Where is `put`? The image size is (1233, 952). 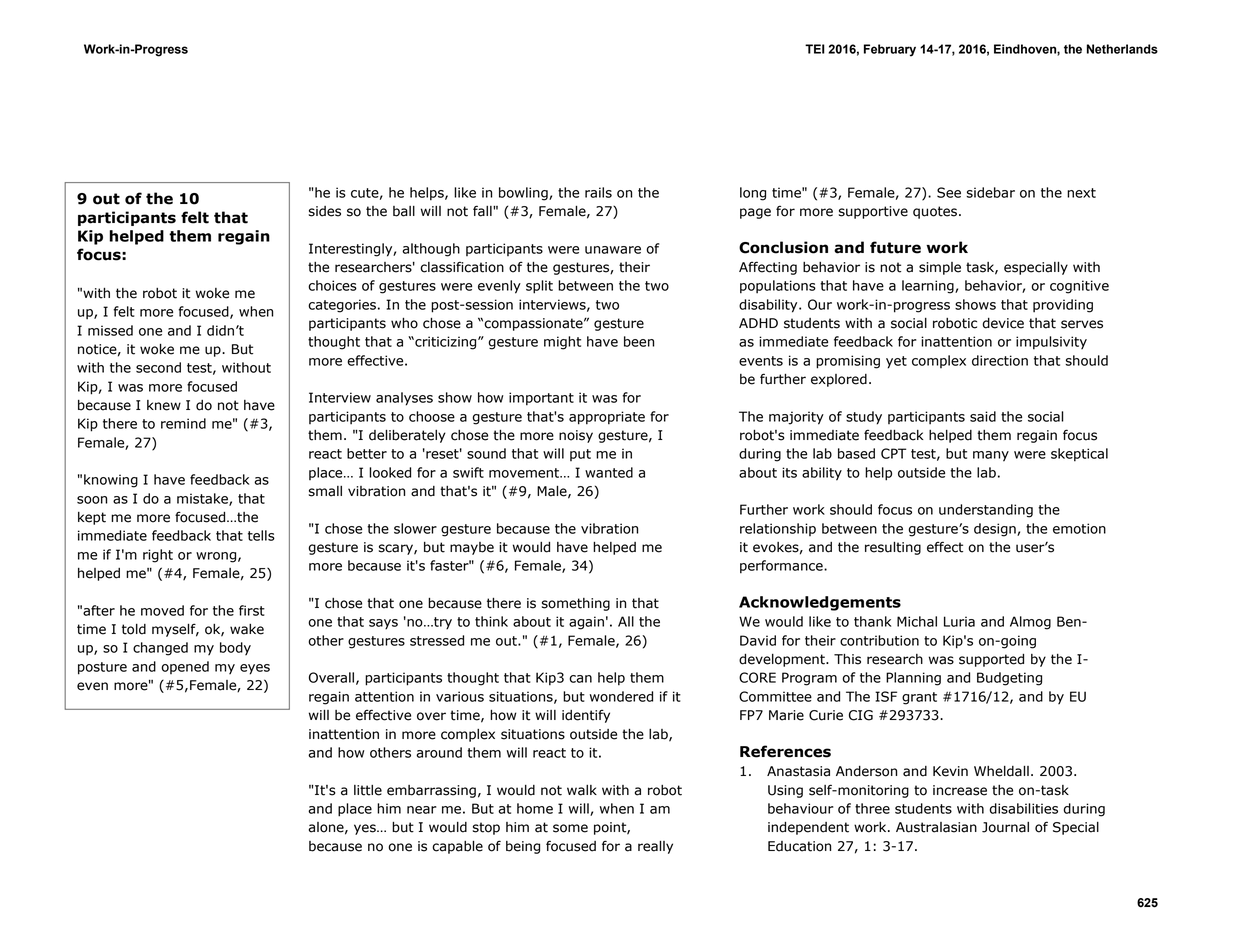 put is located at coordinates (580, 455).
